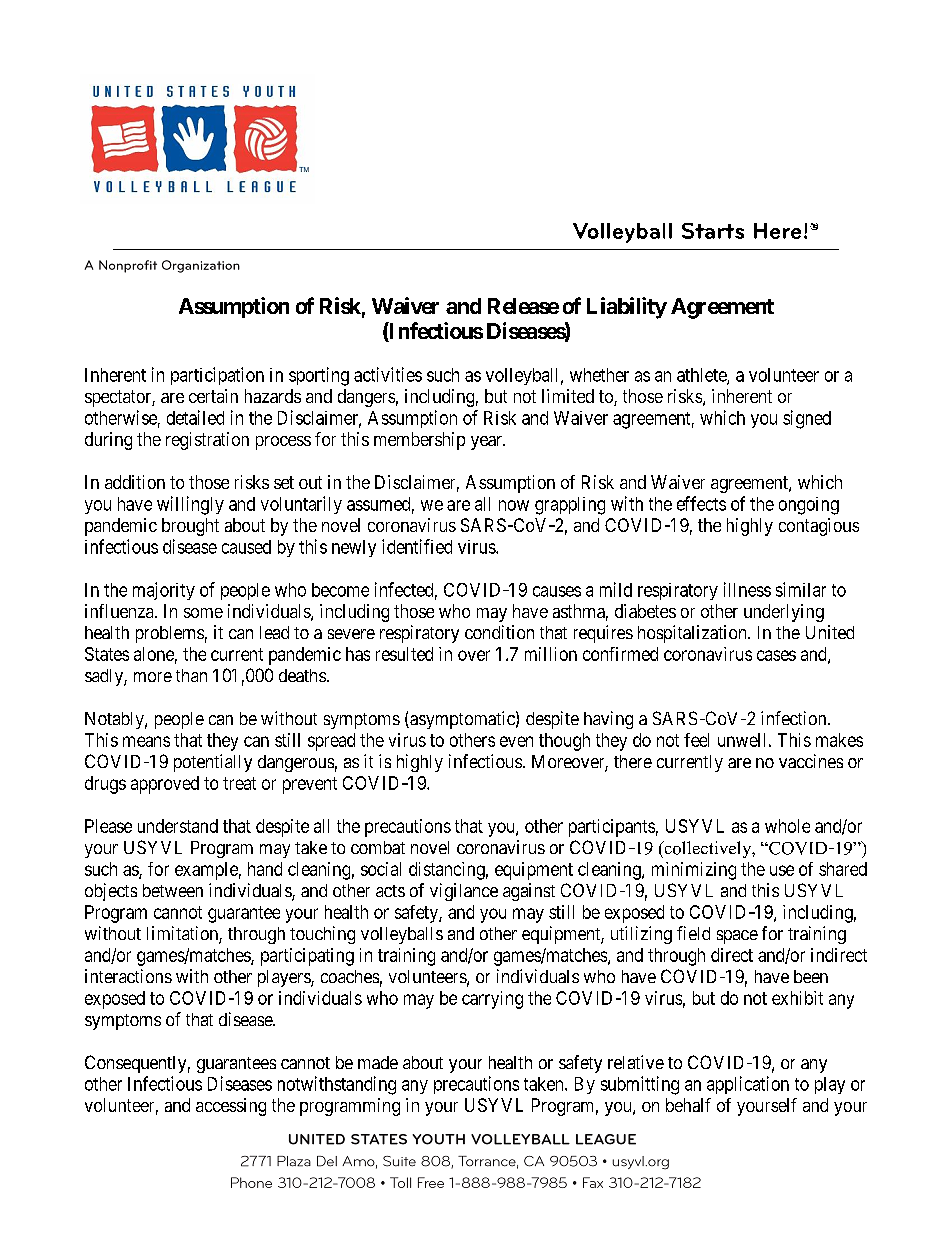 This screenshot has width=952, height=1233. Describe the element at coordinates (787, 826) in the screenshot. I see `whole` at that location.
